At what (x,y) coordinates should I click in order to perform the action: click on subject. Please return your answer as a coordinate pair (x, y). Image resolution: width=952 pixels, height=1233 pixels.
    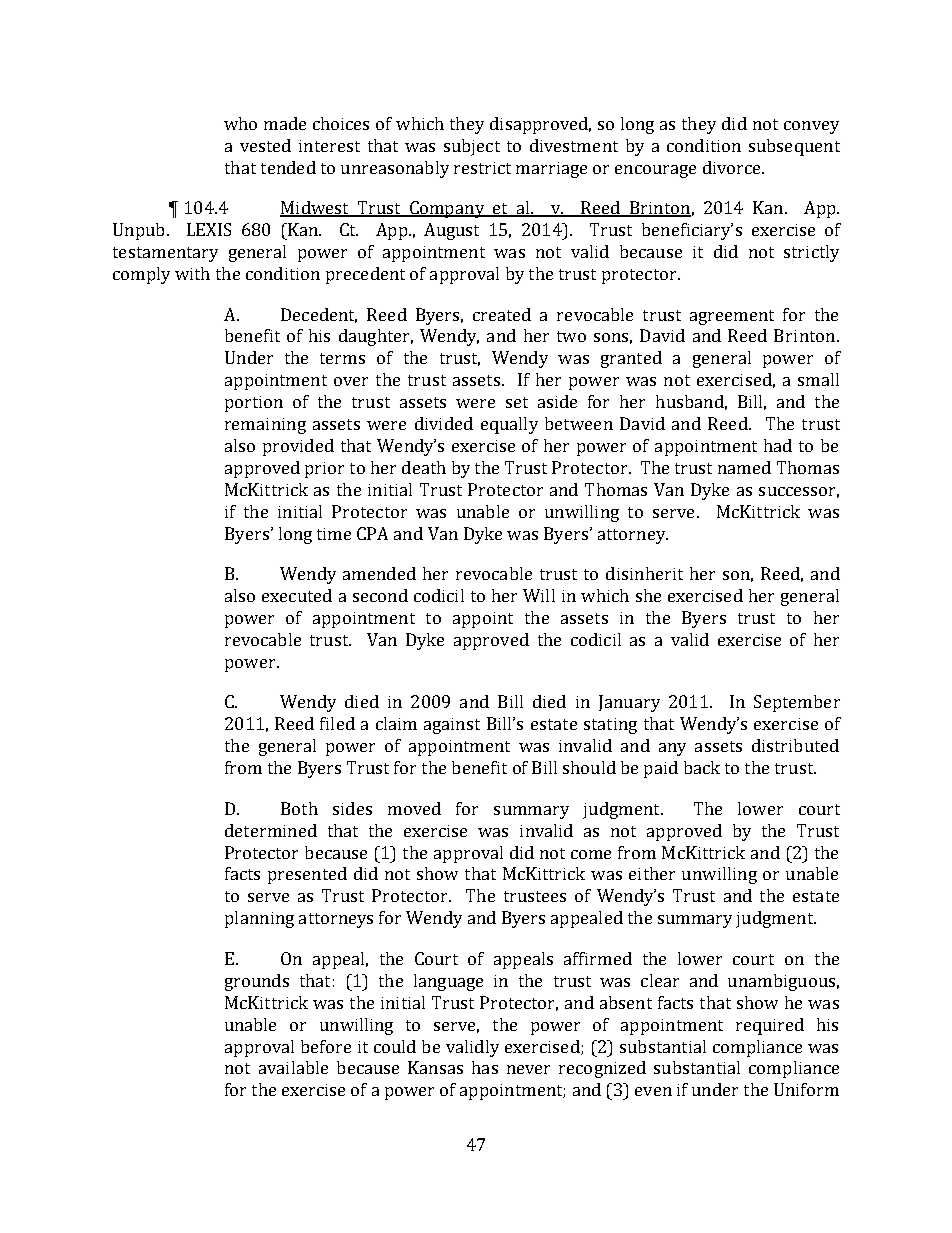
    Looking at the image, I should click on (472, 147).
